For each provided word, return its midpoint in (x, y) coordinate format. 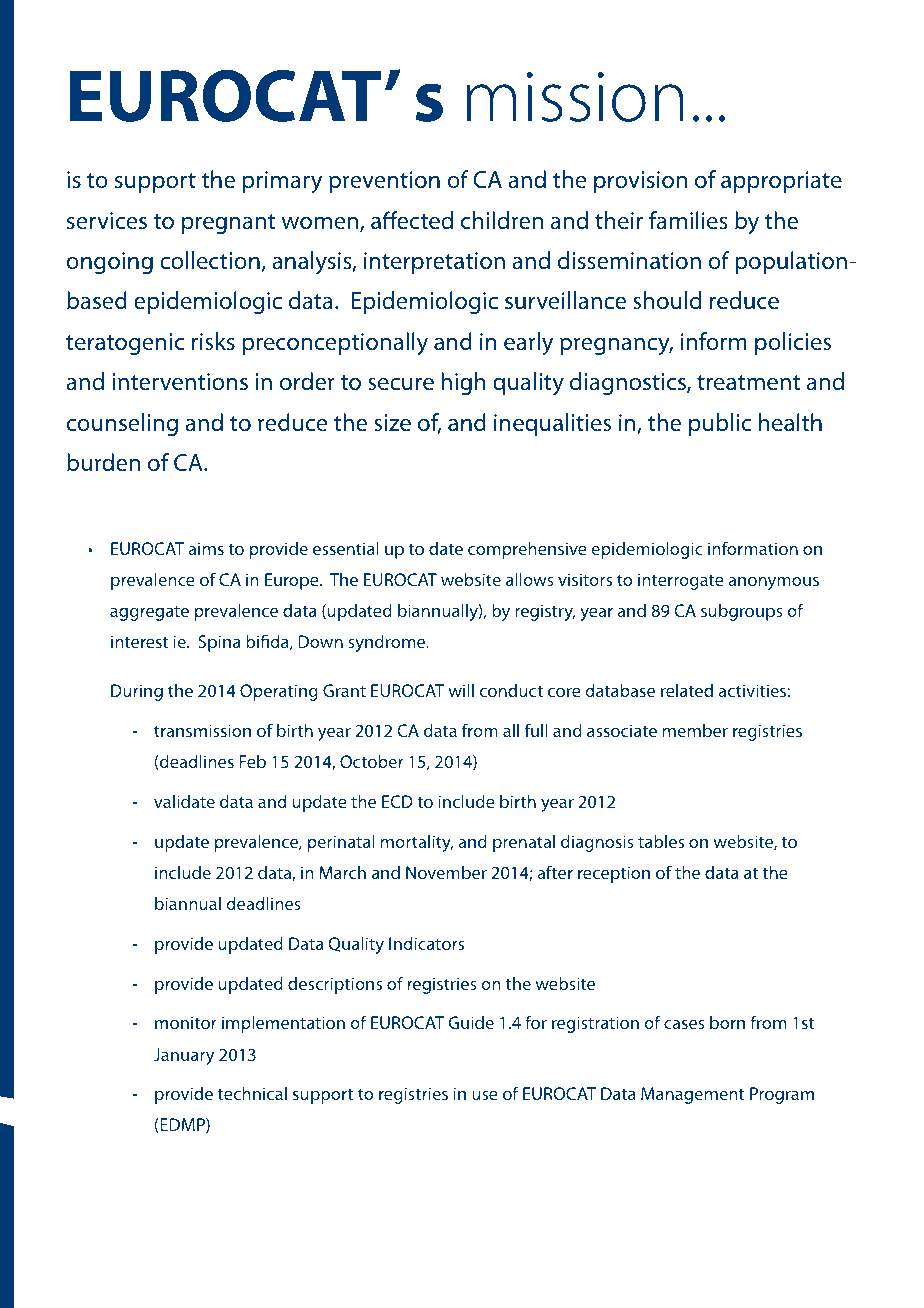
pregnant (229, 224)
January (184, 1056)
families (688, 220)
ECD (397, 801)
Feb (252, 761)
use (485, 1095)
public (720, 424)
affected (412, 220)
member (695, 730)
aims (206, 548)
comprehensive (527, 550)
